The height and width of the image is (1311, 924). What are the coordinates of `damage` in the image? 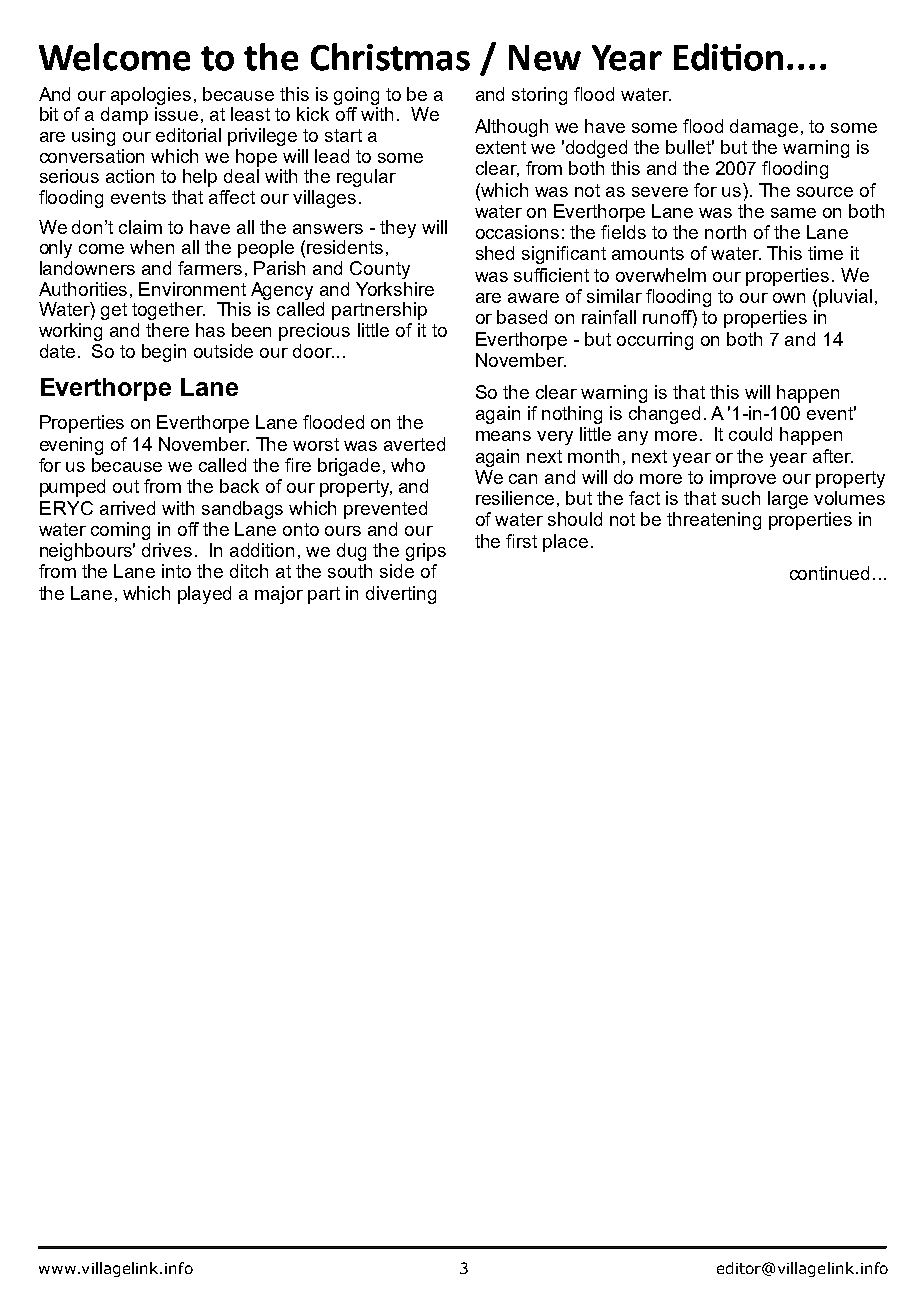 It's located at (764, 128).
